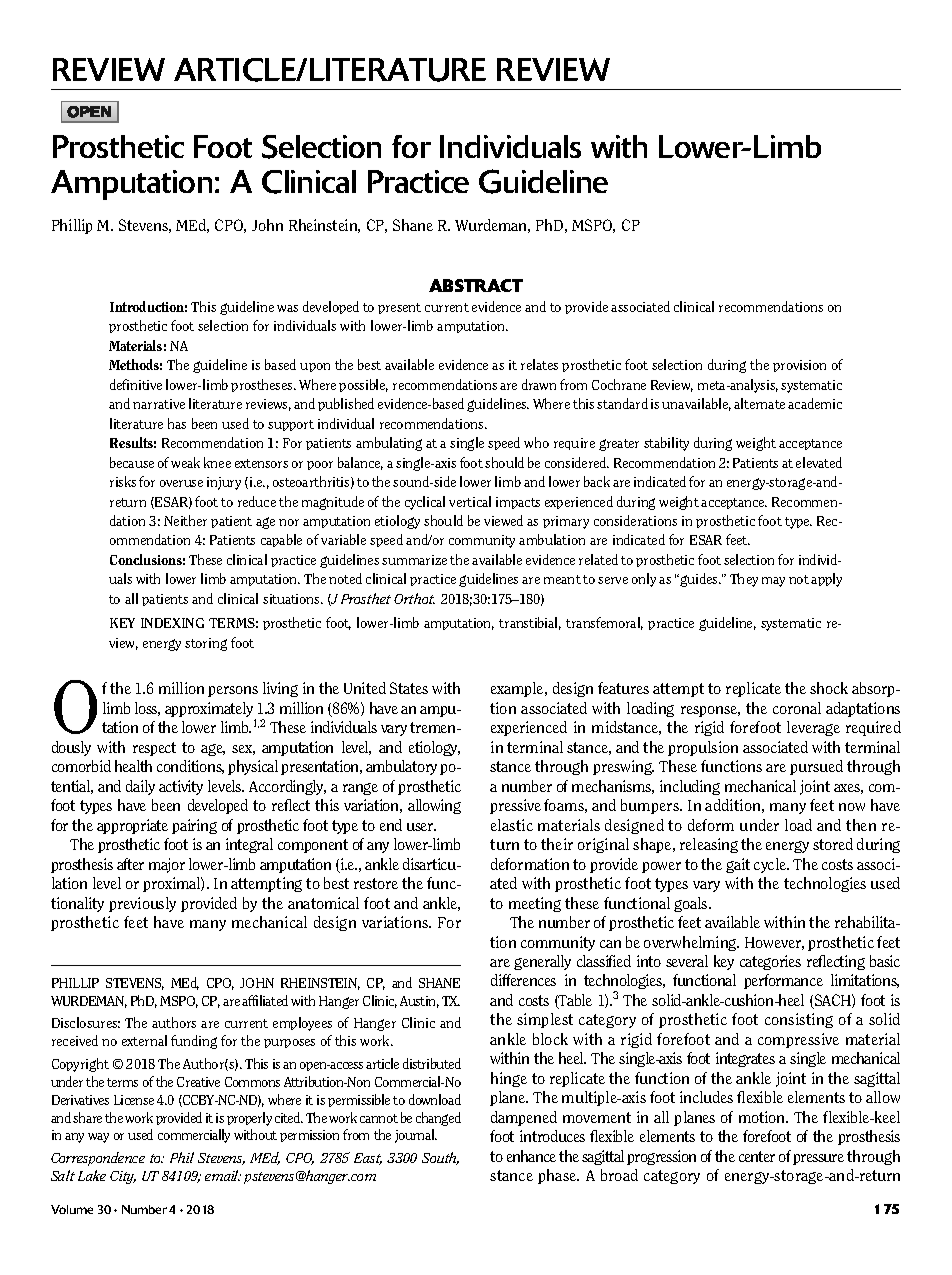 The image size is (952, 1275). What do you see at coordinates (818, 1159) in the document?
I see `pressure` at bounding box center [818, 1159].
